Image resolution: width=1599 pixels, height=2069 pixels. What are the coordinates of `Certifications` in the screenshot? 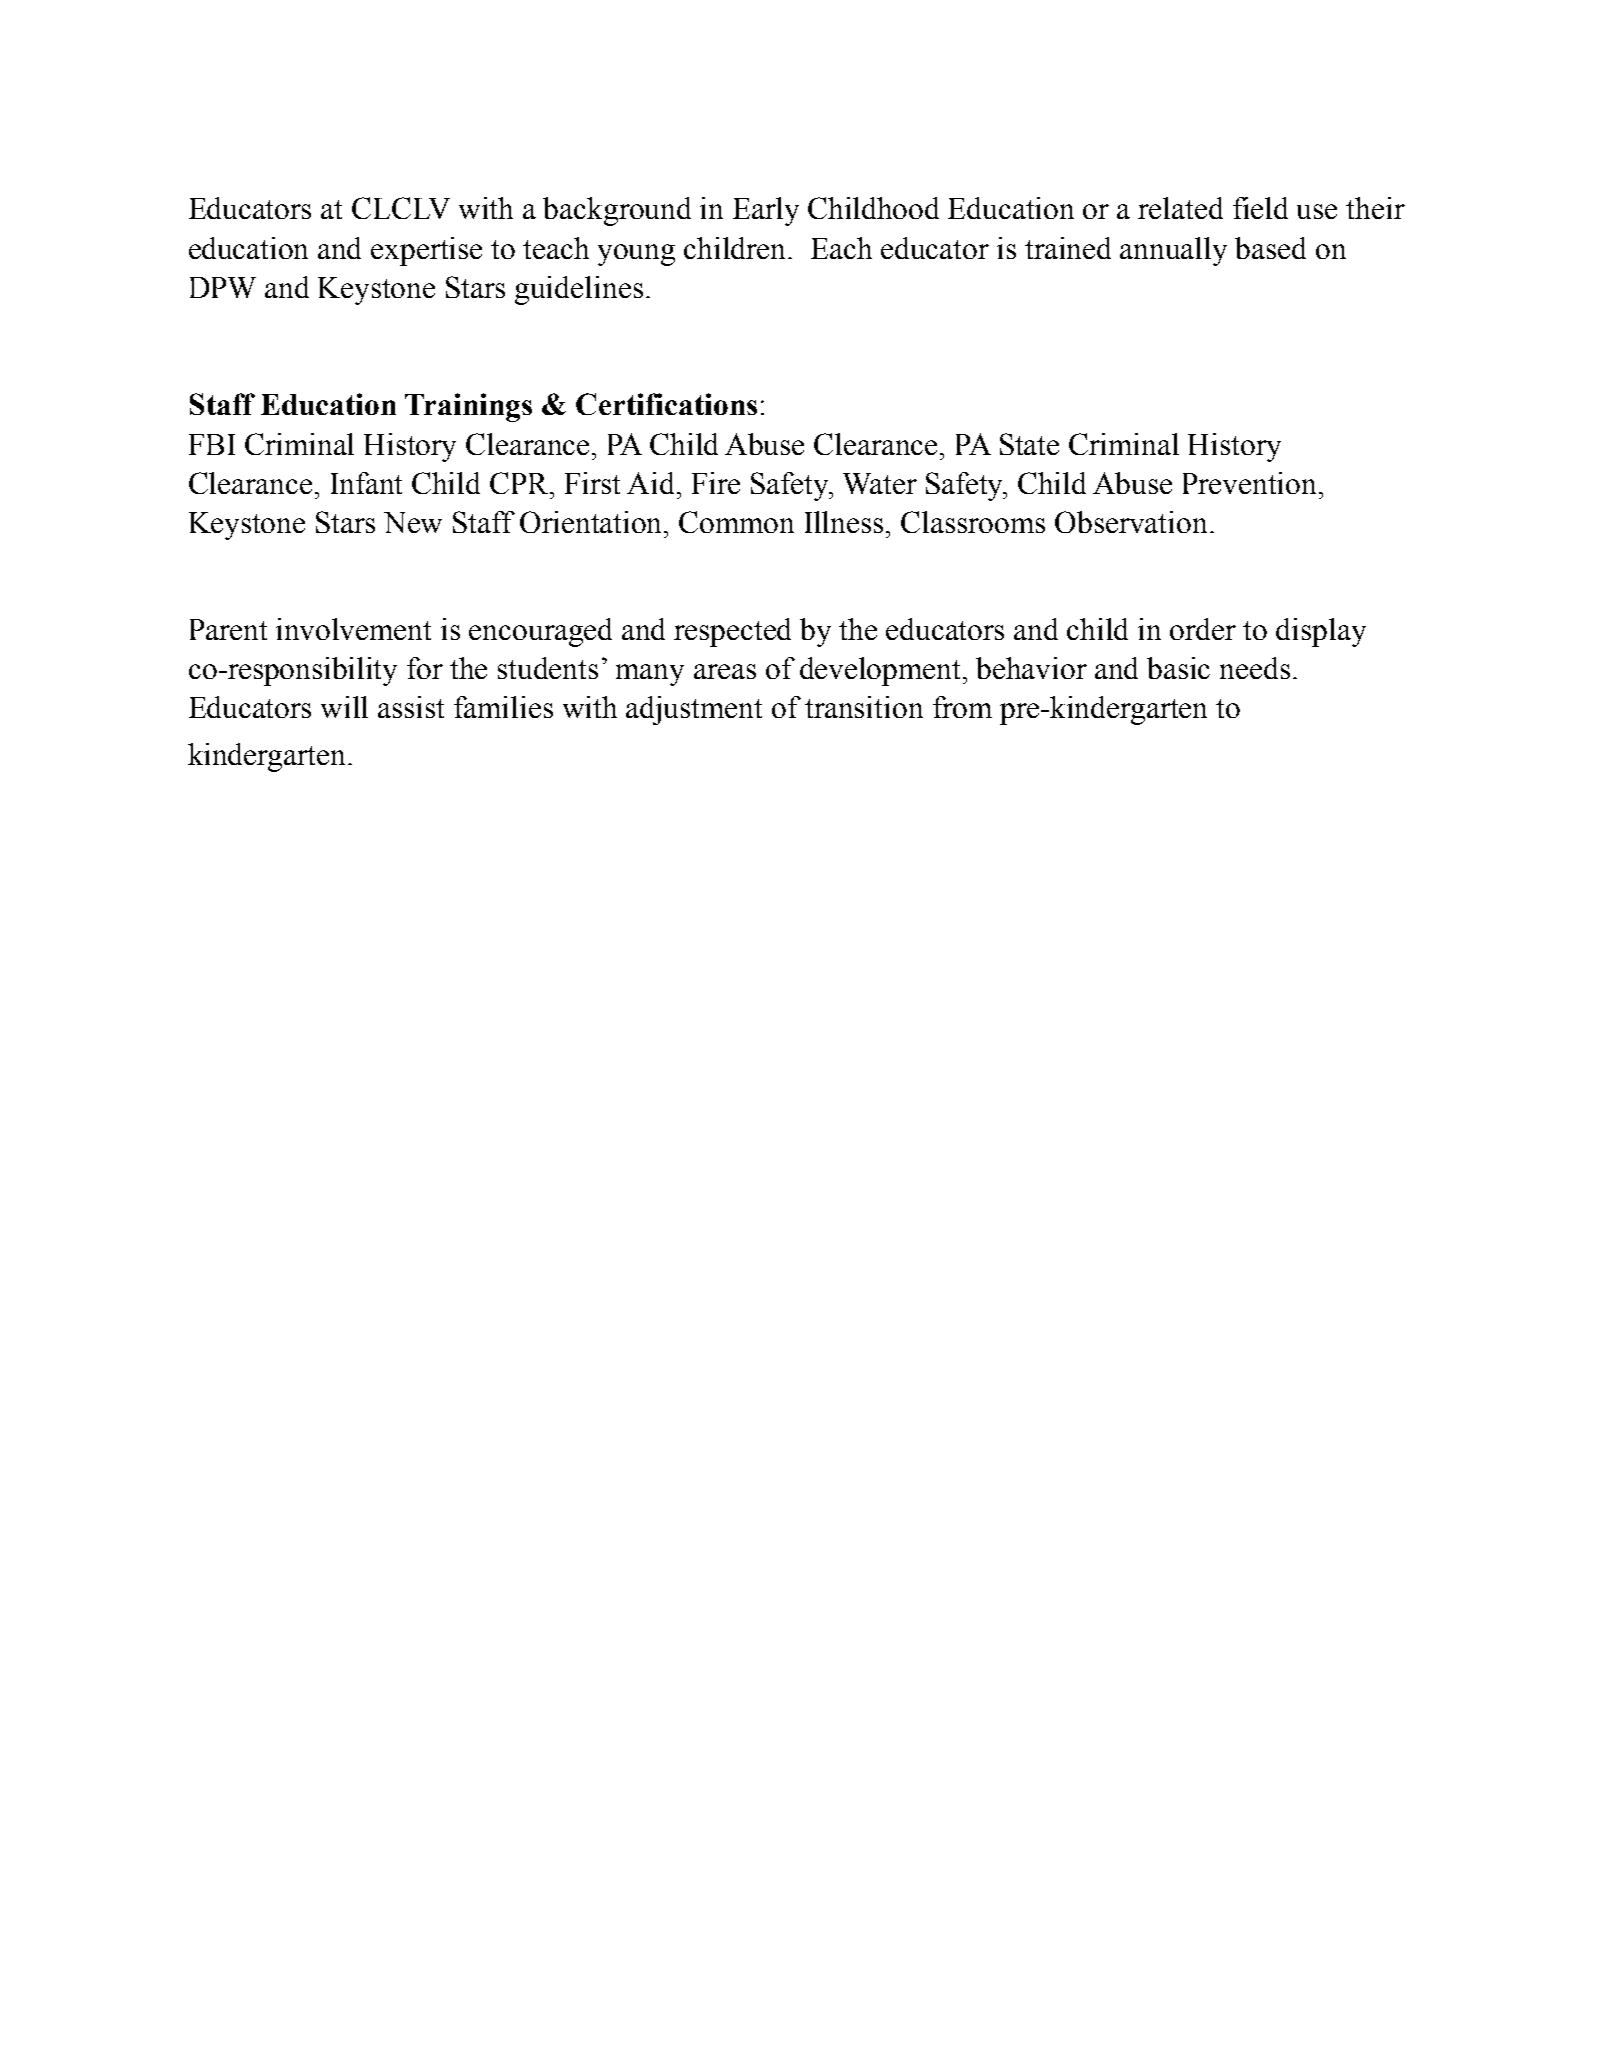 It's located at (666, 404).
